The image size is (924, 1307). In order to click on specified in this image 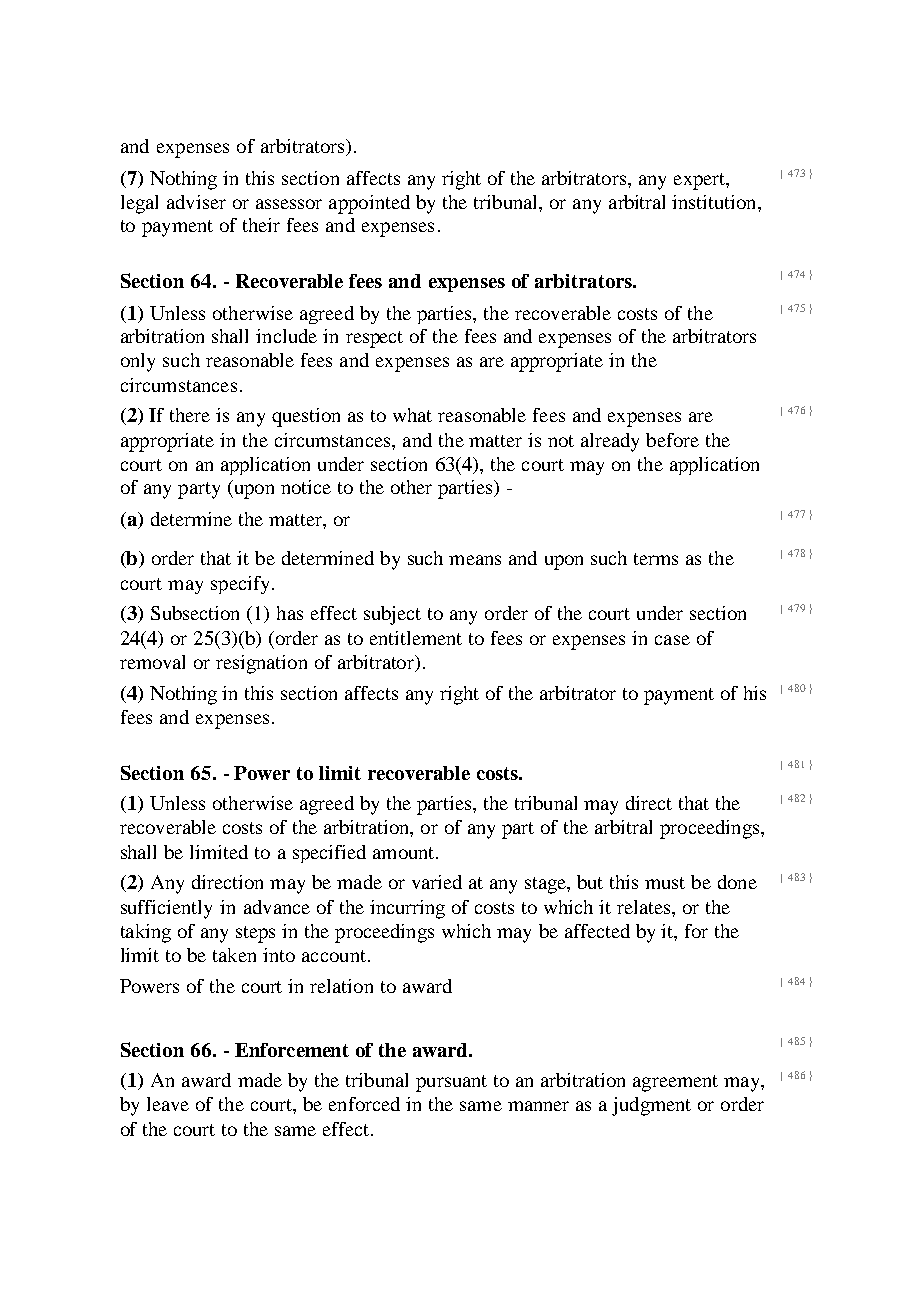, I will do `click(329, 854)`.
